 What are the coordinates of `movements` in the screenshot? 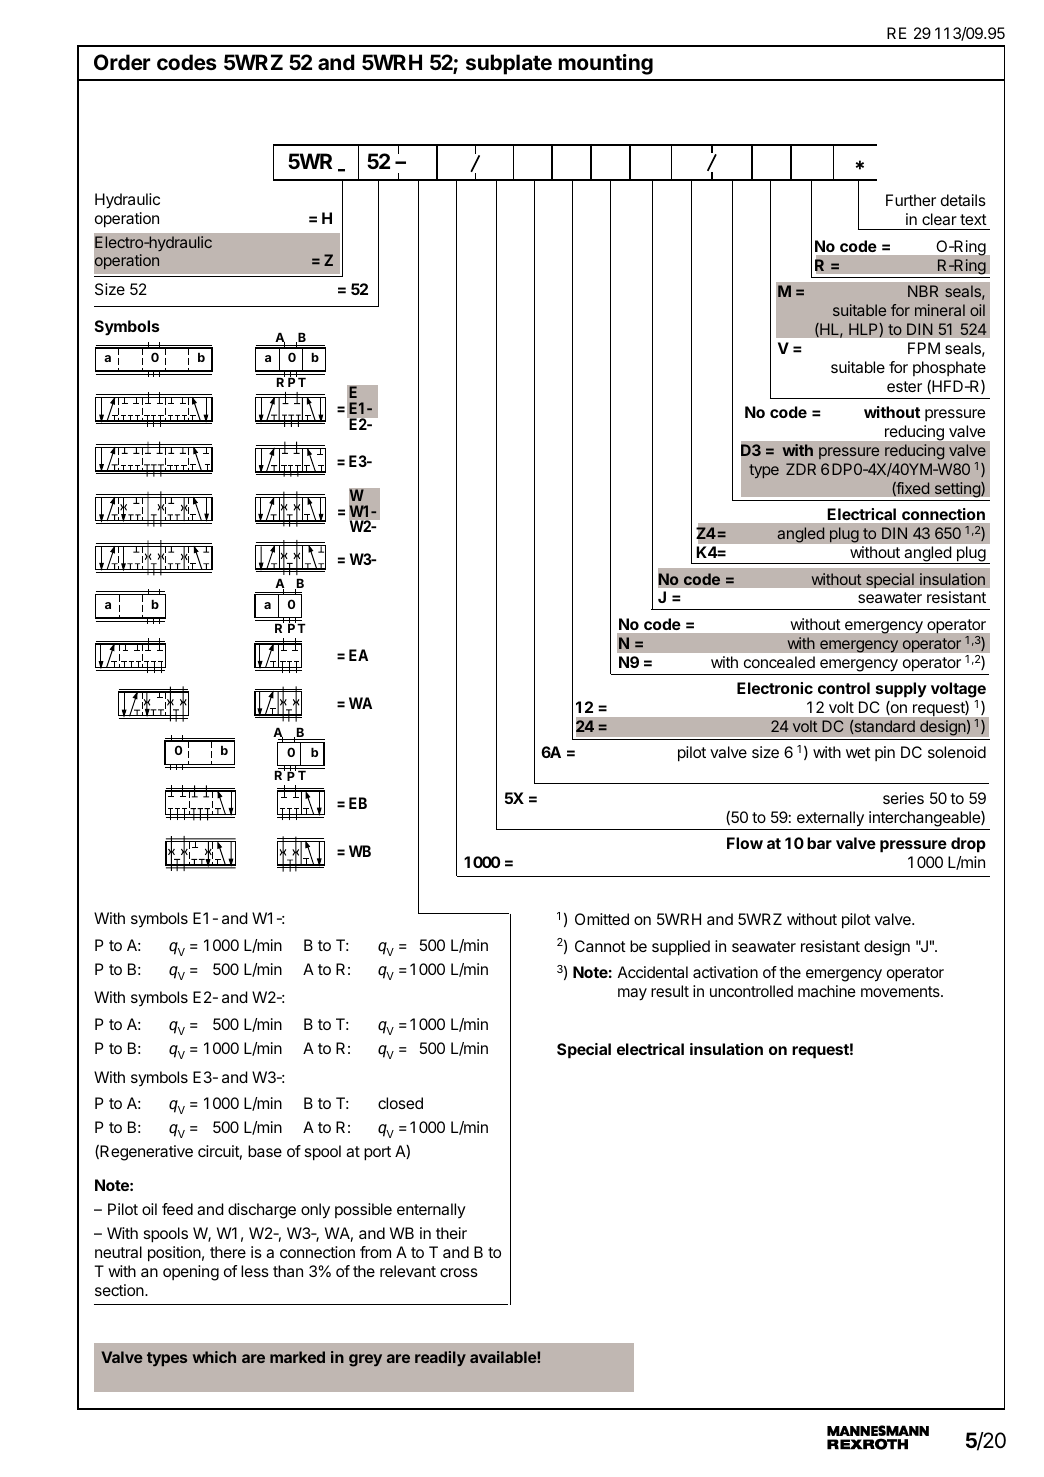 It's located at (901, 991).
